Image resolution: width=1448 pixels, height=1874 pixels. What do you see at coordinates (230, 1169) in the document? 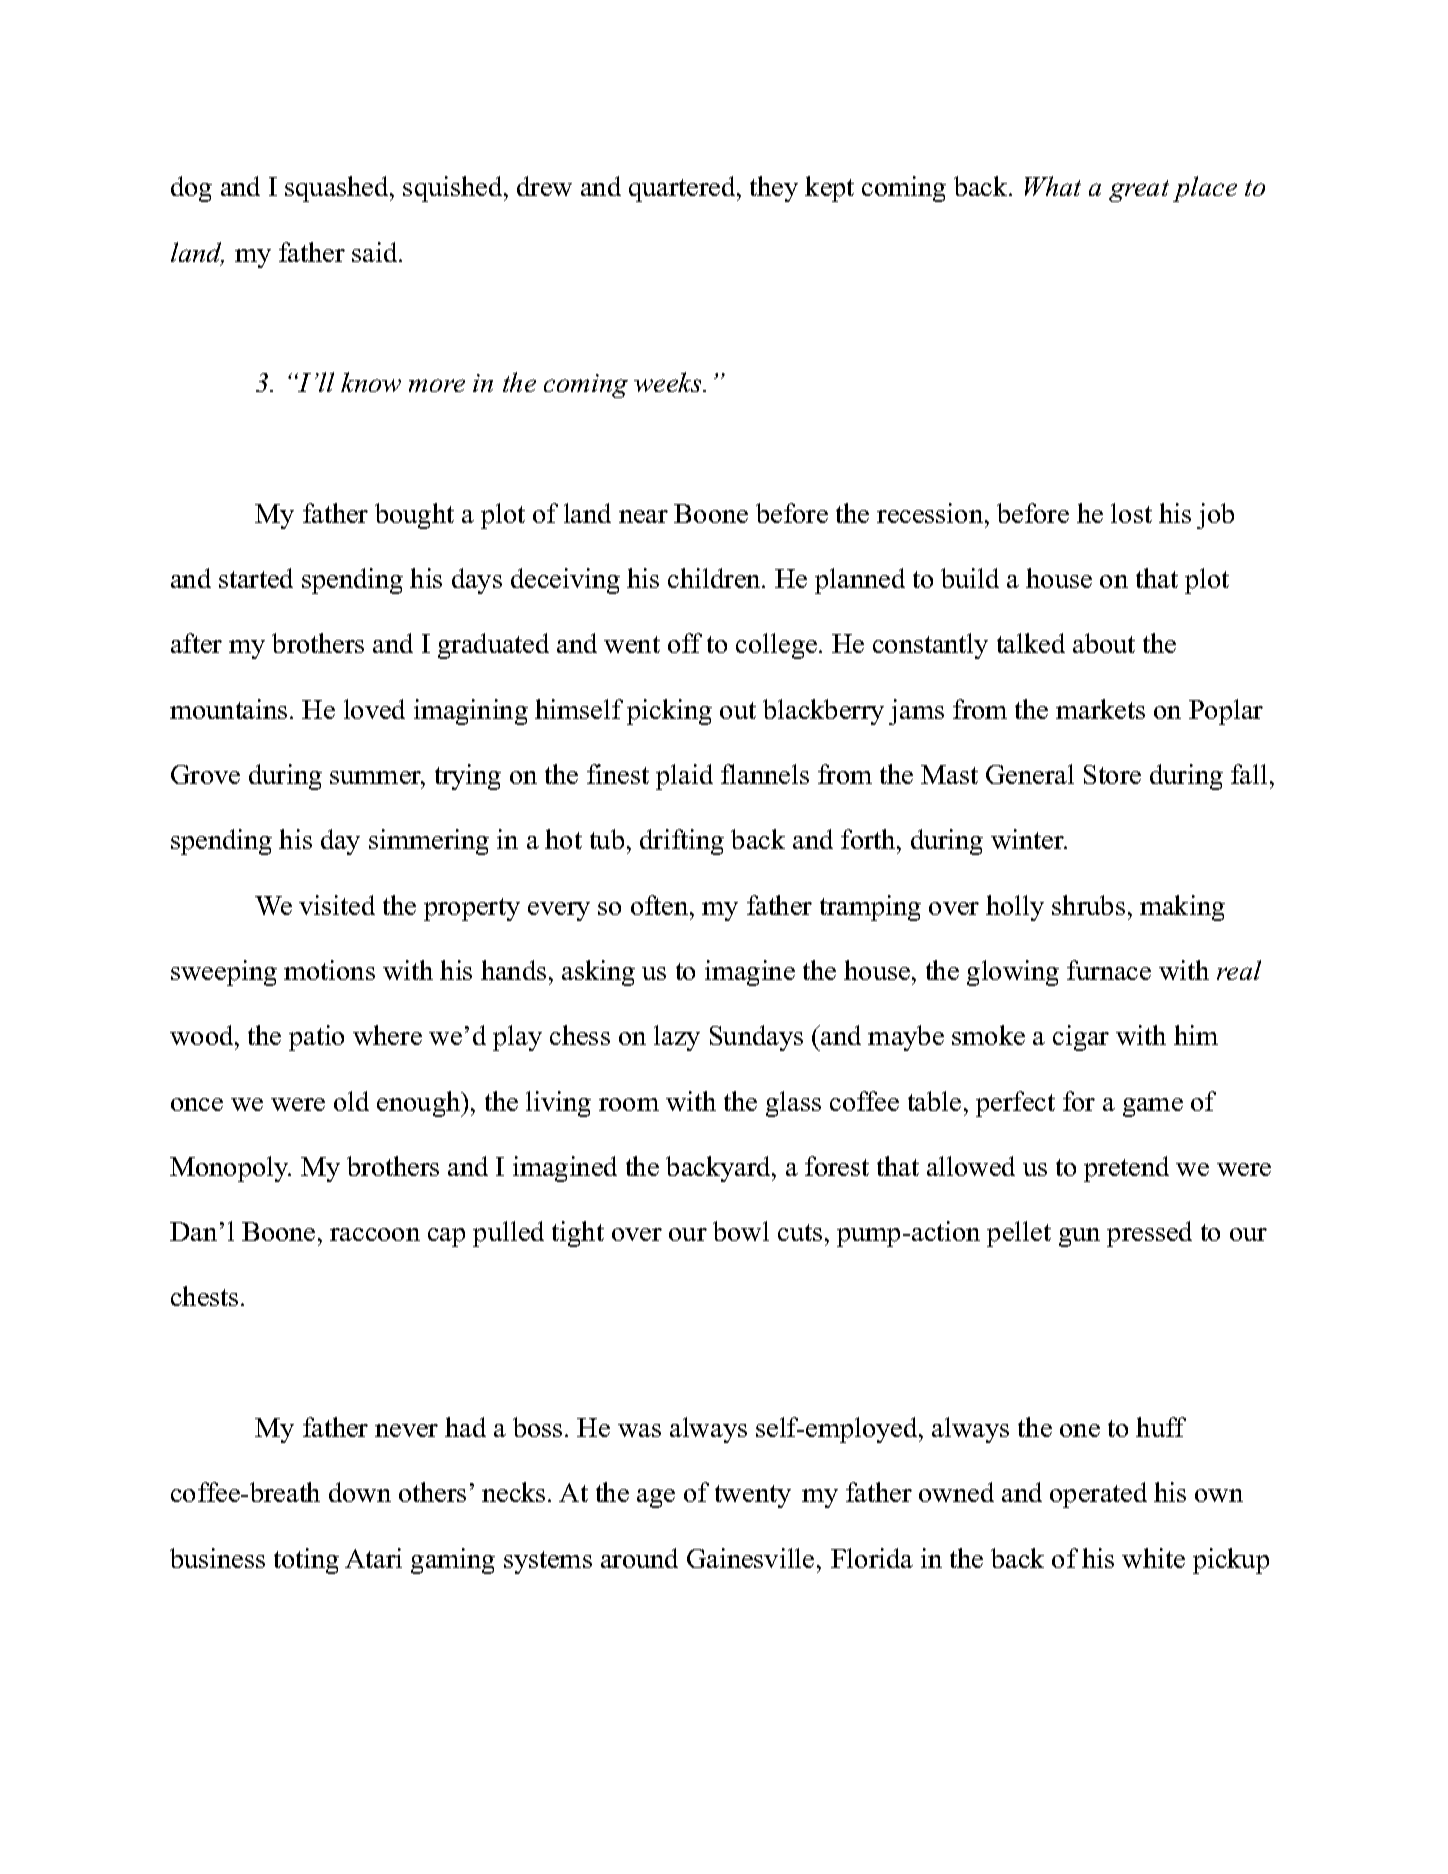
I see `Monopoly` at bounding box center [230, 1169].
